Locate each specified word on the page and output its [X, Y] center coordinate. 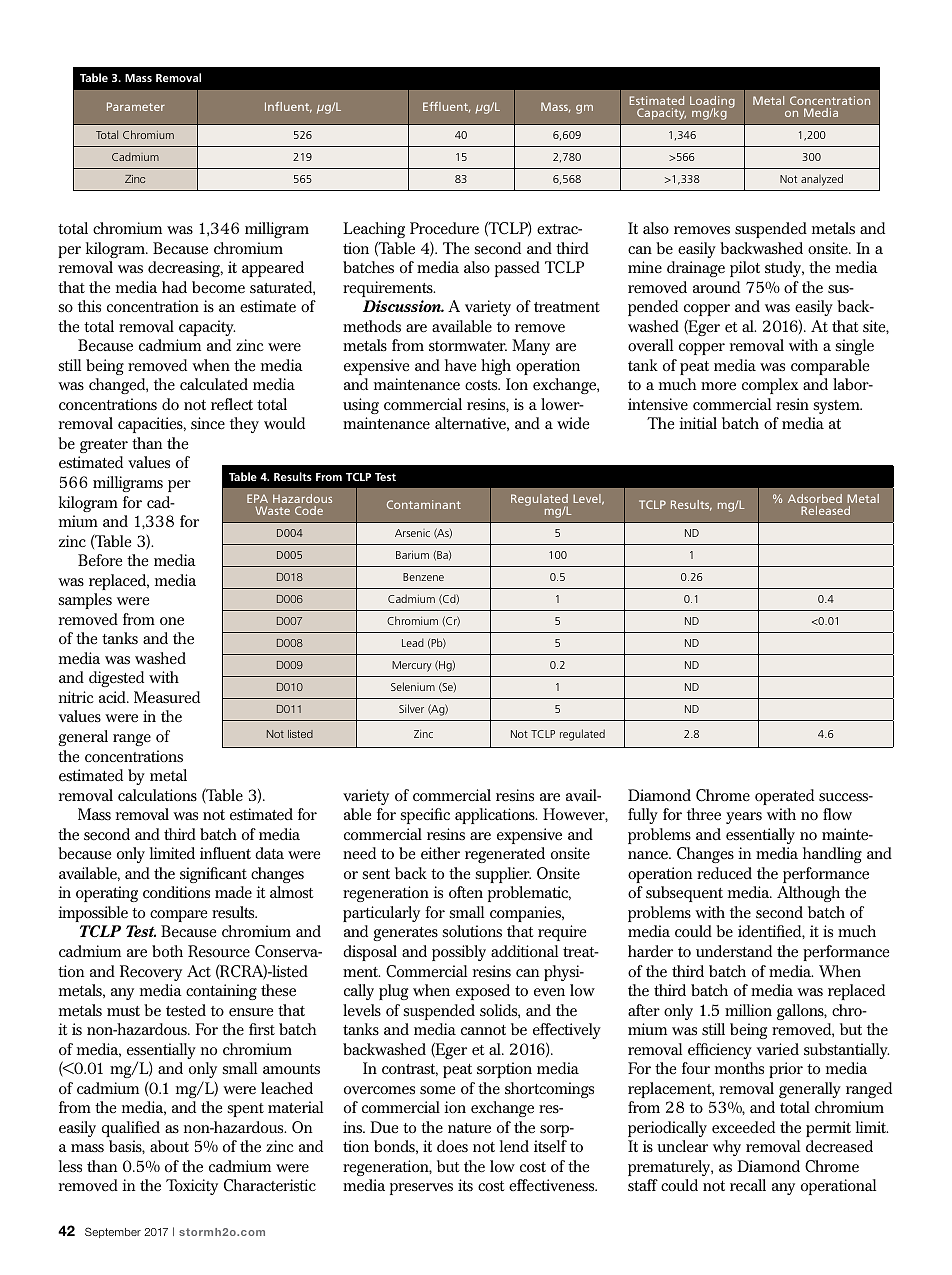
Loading [712, 103]
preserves [421, 1189]
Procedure [444, 228]
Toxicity [192, 1187]
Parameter [136, 106]
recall [748, 1185]
